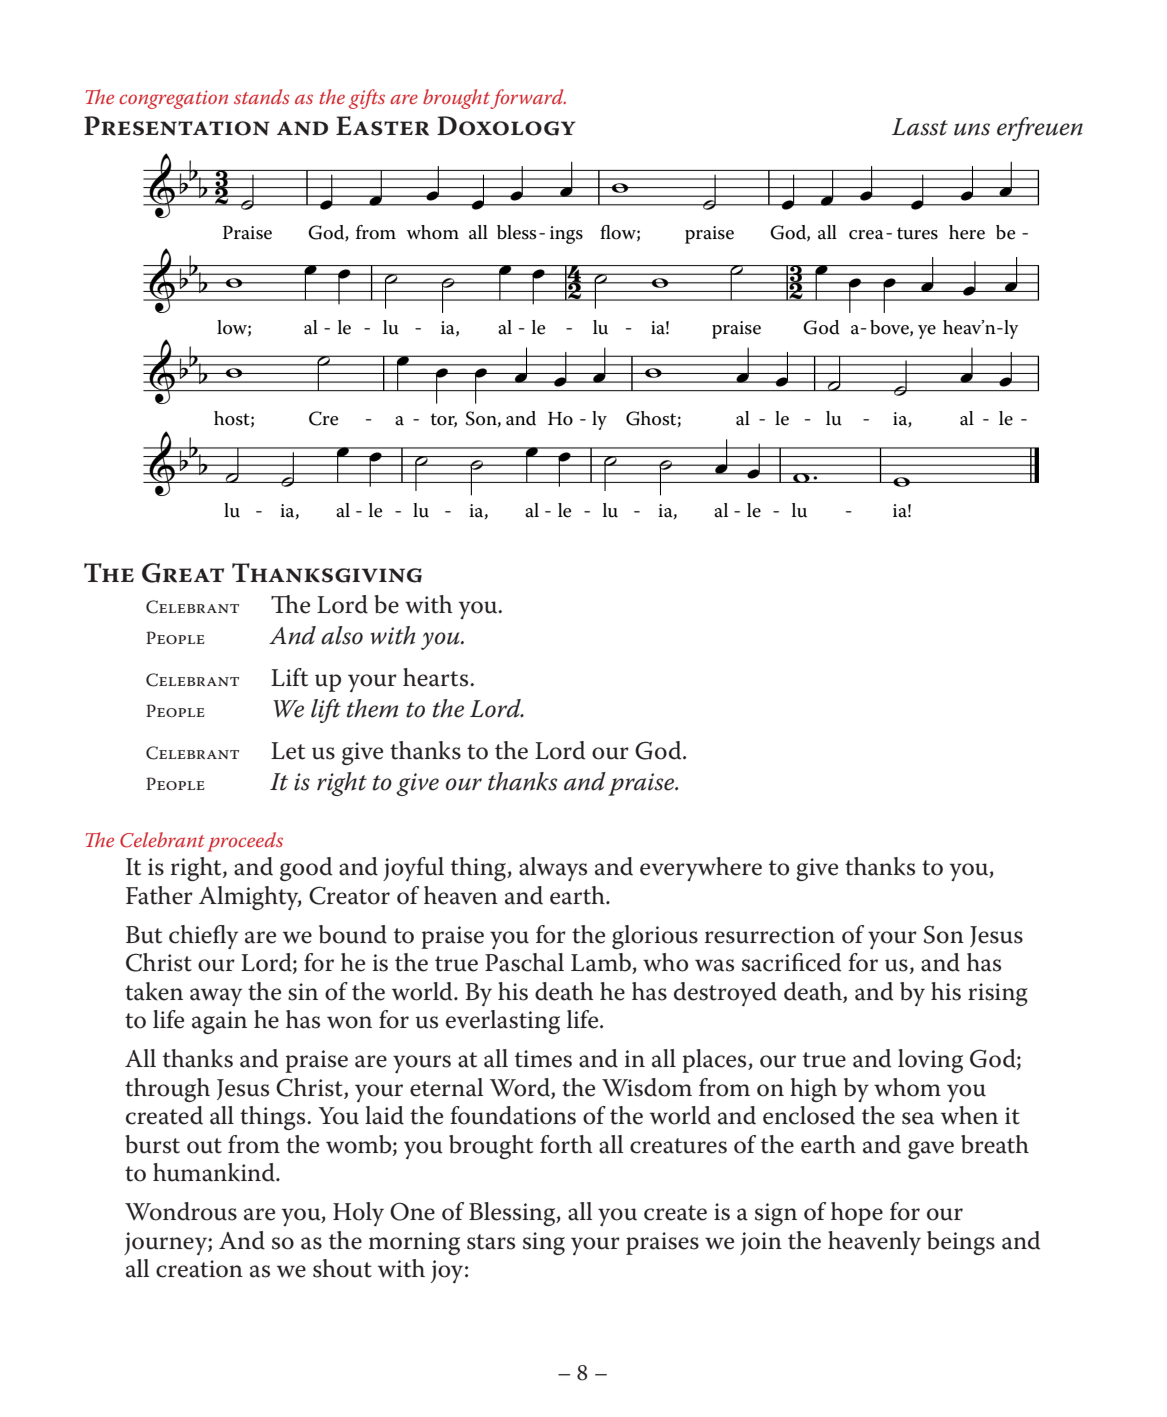 The height and width of the screenshot is (1417, 1167). What do you see at coordinates (382, 126) in the screenshot?
I see `Easter` at bounding box center [382, 126].
